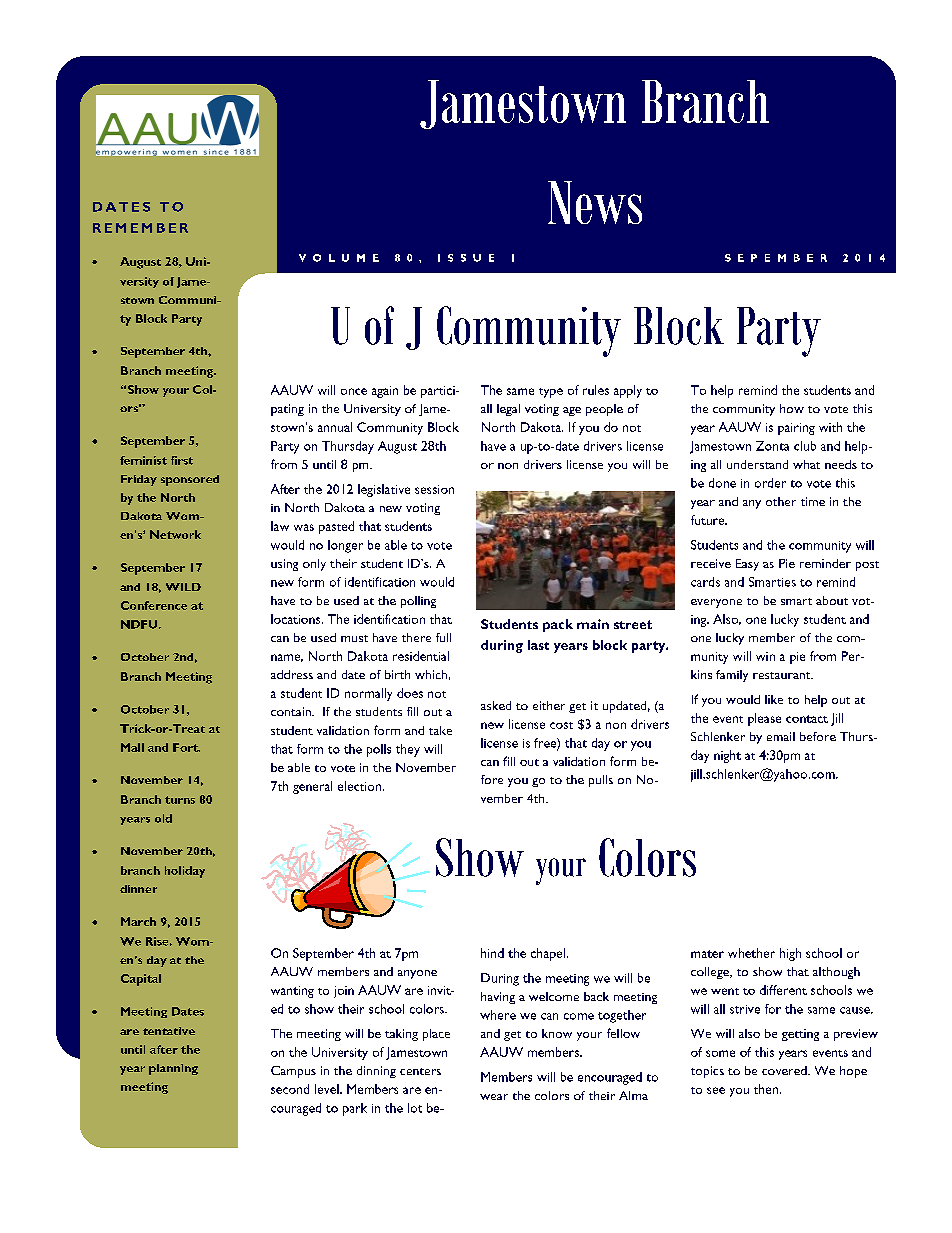 The height and width of the document is (1233, 952). I want to click on last, so click(538, 645).
